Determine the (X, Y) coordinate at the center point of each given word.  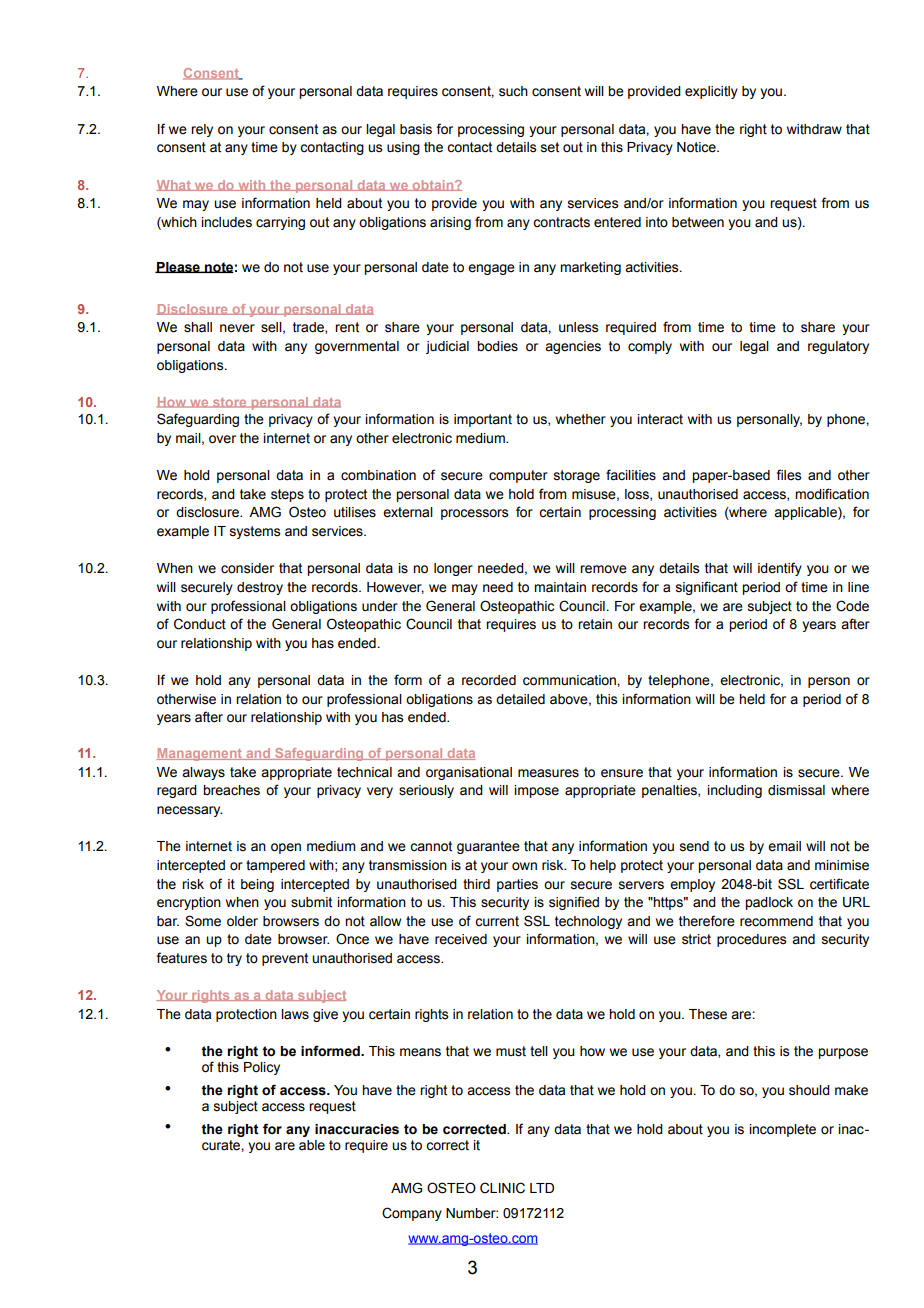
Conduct (200, 624)
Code (852, 606)
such (513, 91)
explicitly (711, 92)
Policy (262, 1068)
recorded (489, 680)
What (174, 185)
